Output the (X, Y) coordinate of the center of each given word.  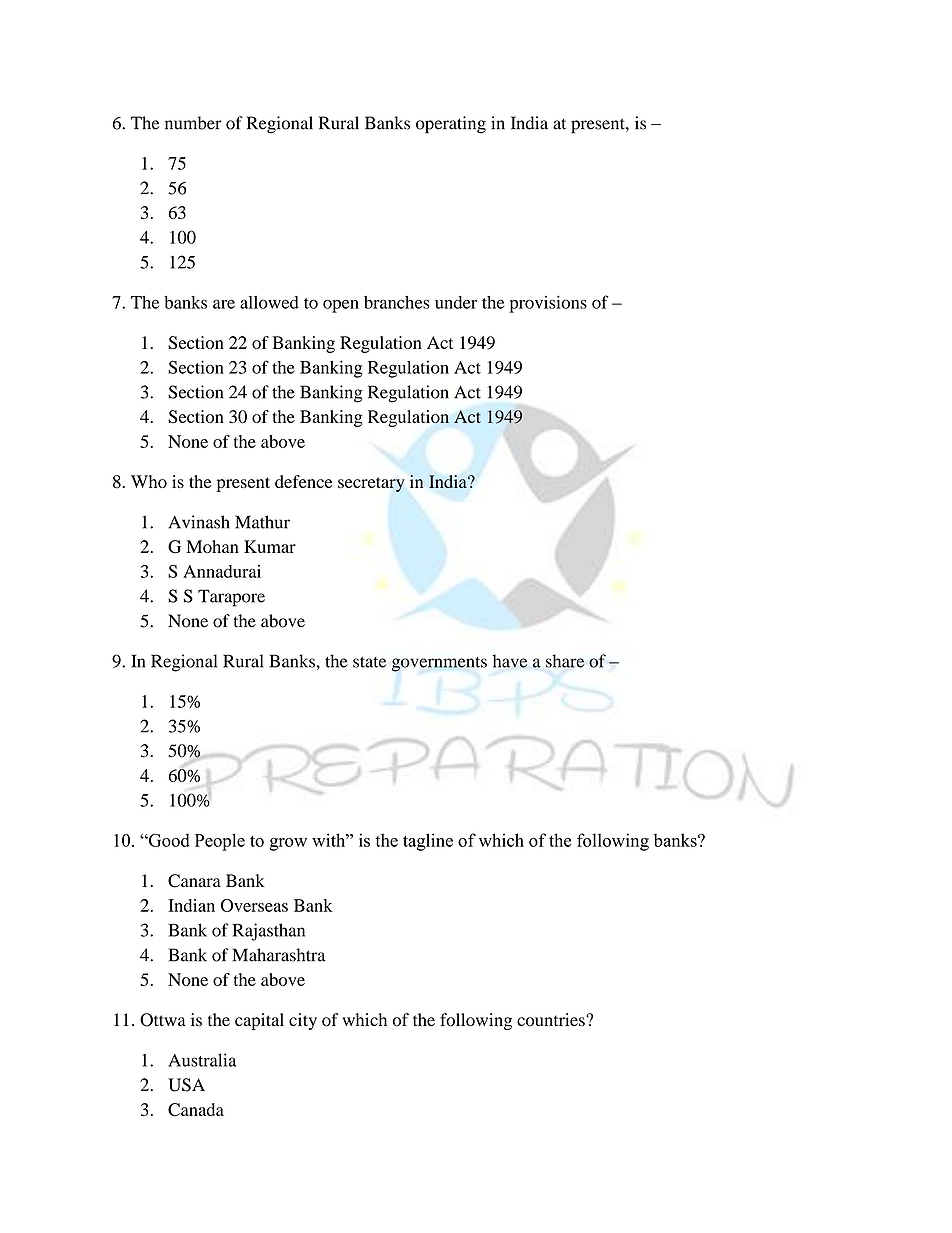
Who (149, 481)
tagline (428, 842)
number (193, 123)
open (341, 306)
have (510, 661)
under (456, 302)
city (303, 1021)
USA (186, 1085)
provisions (548, 304)
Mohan (212, 546)
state (370, 662)
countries (552, 1020)
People (220, 842)
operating (451, 125)
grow (288, 844)
